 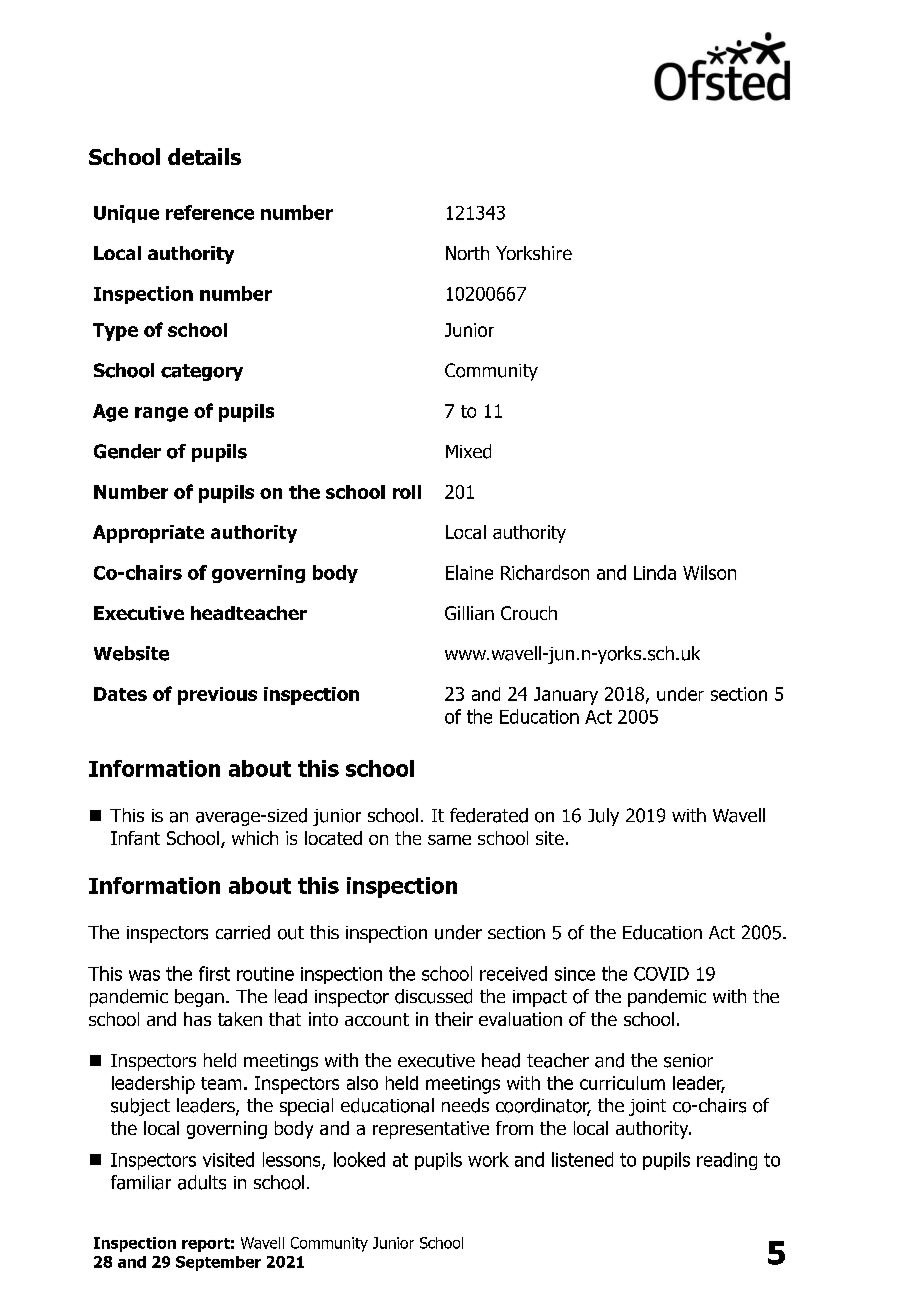 What do you see at coordinates (566, 696) in the screenshot?
I see `January` at bounding box center [566, 696].
